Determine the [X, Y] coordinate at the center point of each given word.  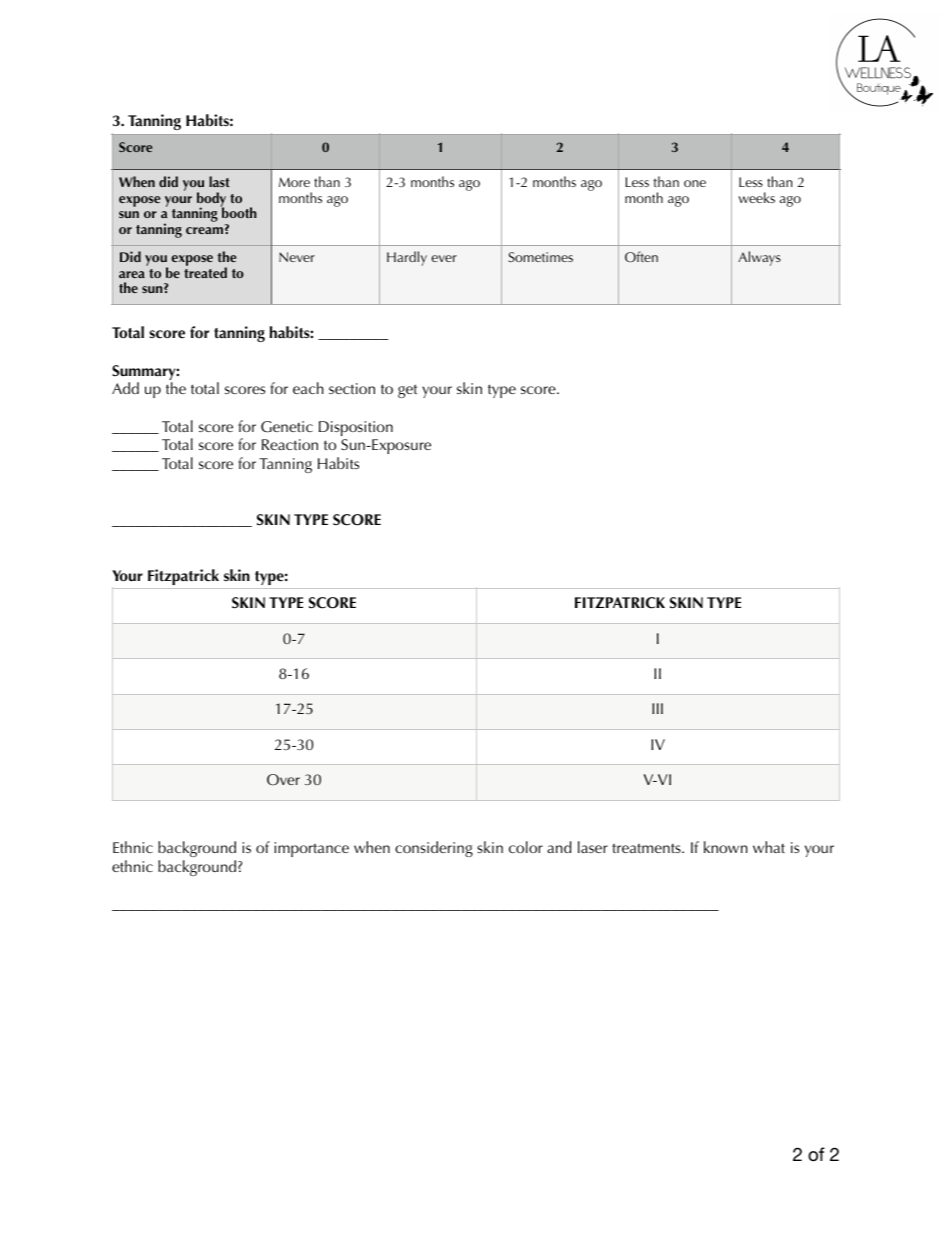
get [407, 391]
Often [641, 256]
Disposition [356, 428]
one [695, 183]
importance [311, 849]
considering [434, 849]
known [726, 847]
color [526, 847]
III [657, 708]
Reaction [290, 444]
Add [125, 388]
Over [283, 780]
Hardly [407, 258]
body [211, 201]
